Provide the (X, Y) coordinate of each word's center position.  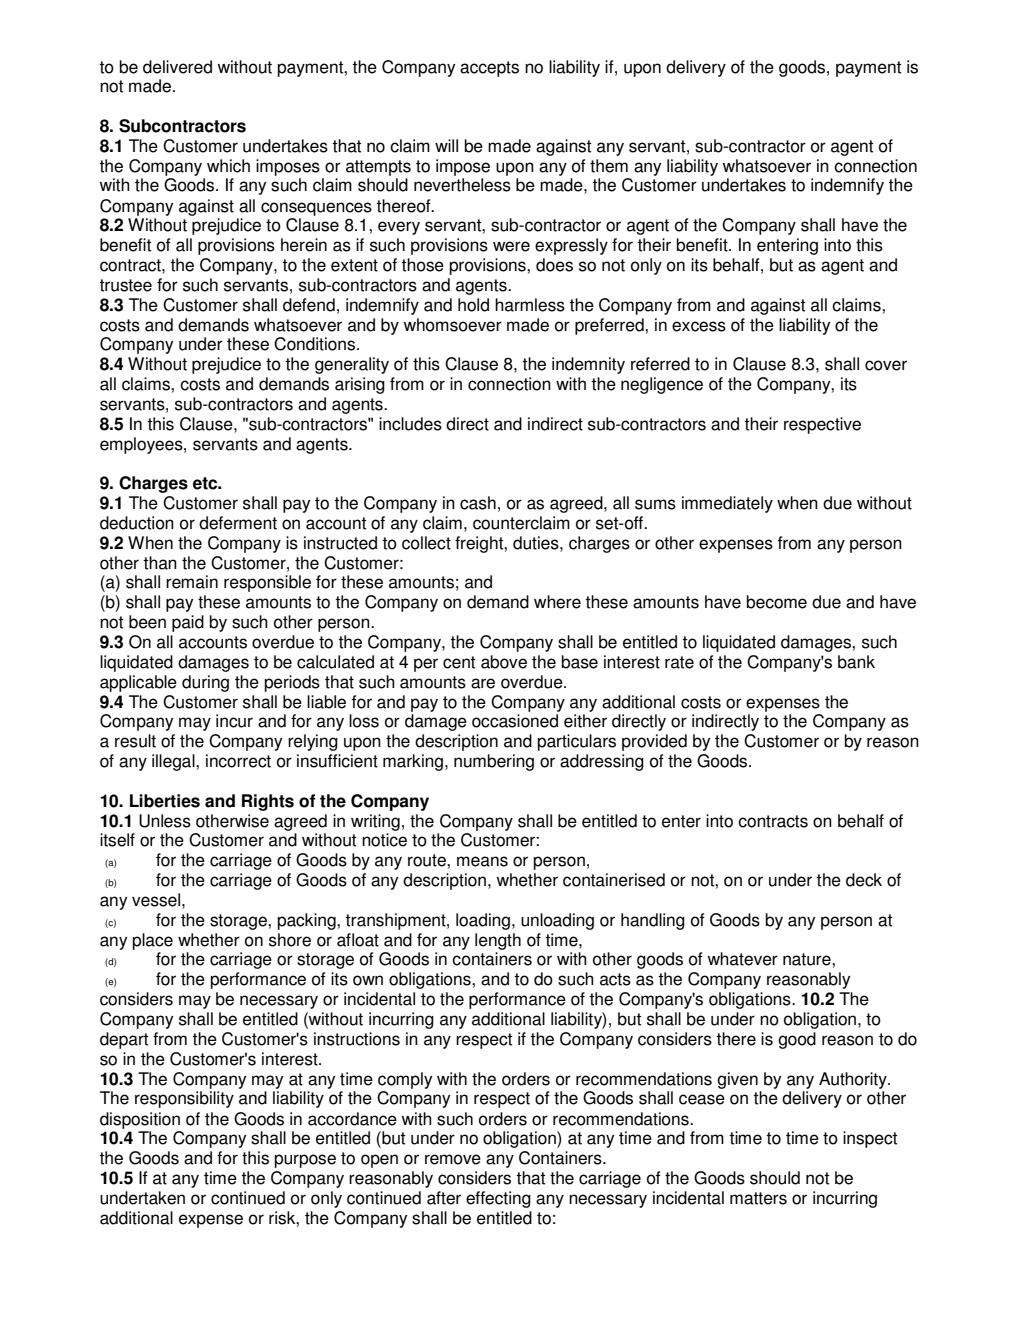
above (504, 662)
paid (188, 623)
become (777, 602)
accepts (489, 69)
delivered (177, 67)
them (609, 166)
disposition (140, 1120)
